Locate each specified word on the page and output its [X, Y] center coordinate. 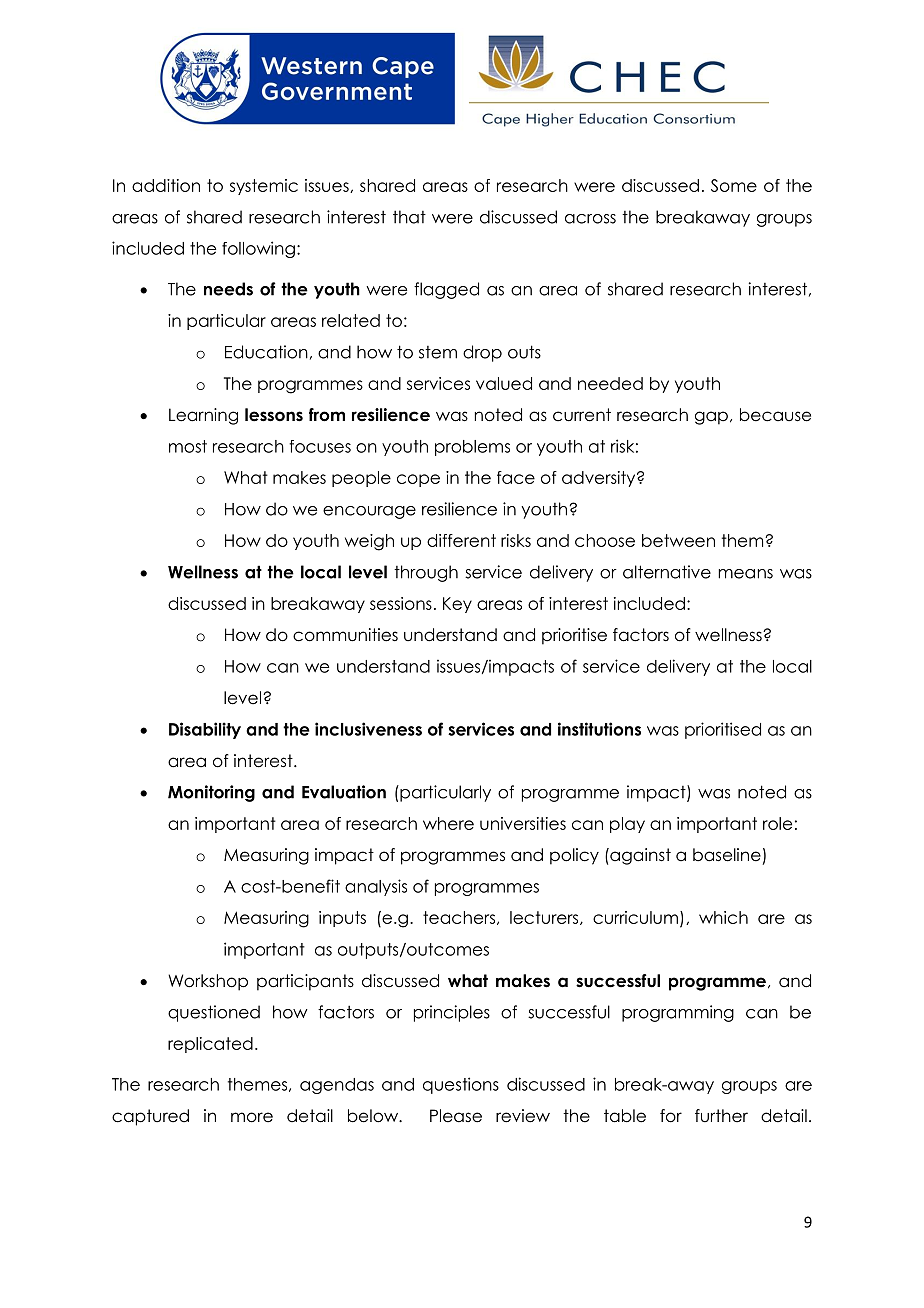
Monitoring [211, 793]
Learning [203, 416]
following [258, 249]
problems [472, 448]
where [448, 823]
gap [711, 418]
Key [457, 605]
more [252, 1117]
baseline [727, 855]
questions [461, 1085]
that [409, 217]
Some [734, 185]
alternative [667, 572]
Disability [205, 730]
